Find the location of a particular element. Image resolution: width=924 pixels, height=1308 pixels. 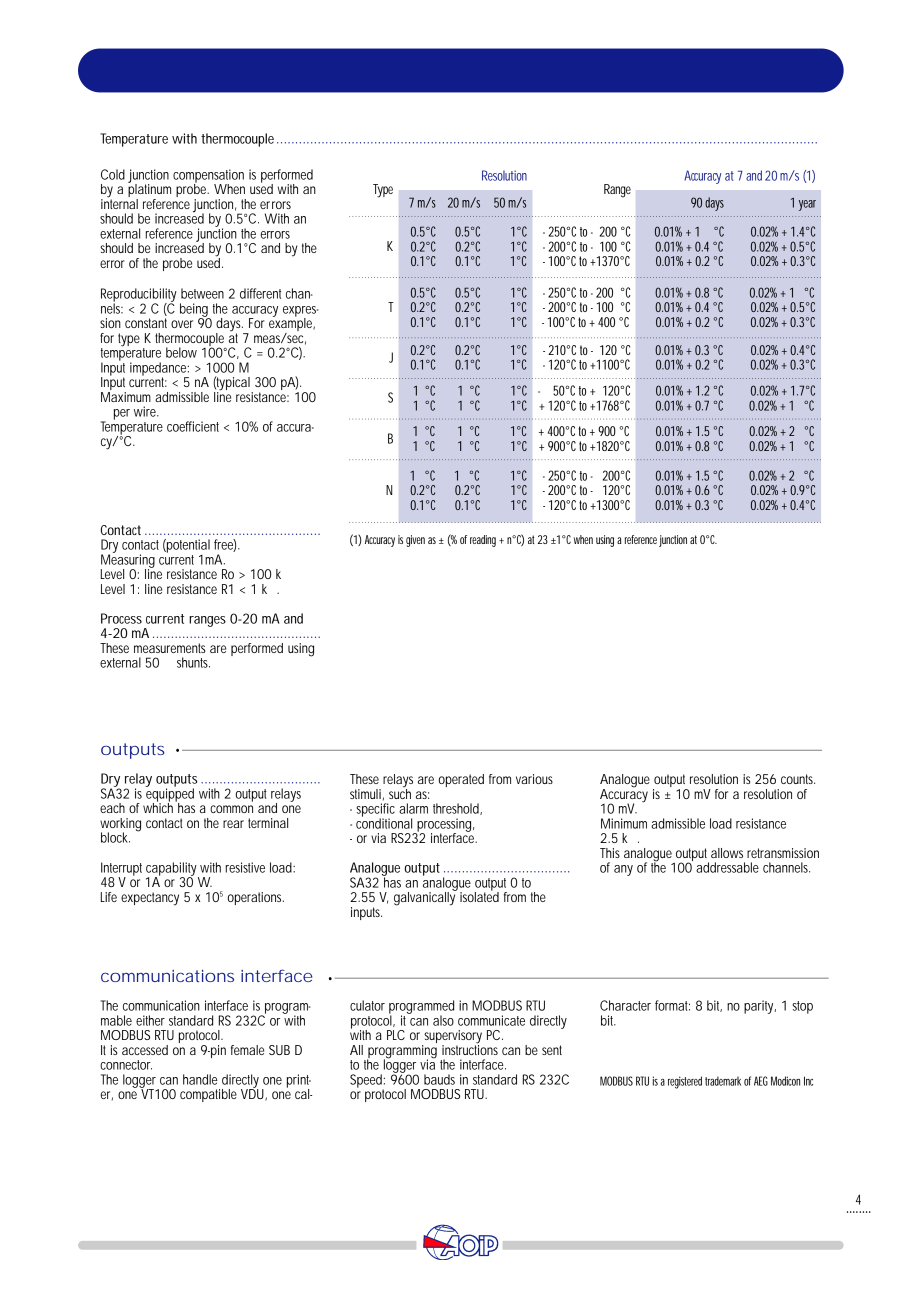

format is located at coordinates (672, 1005).
